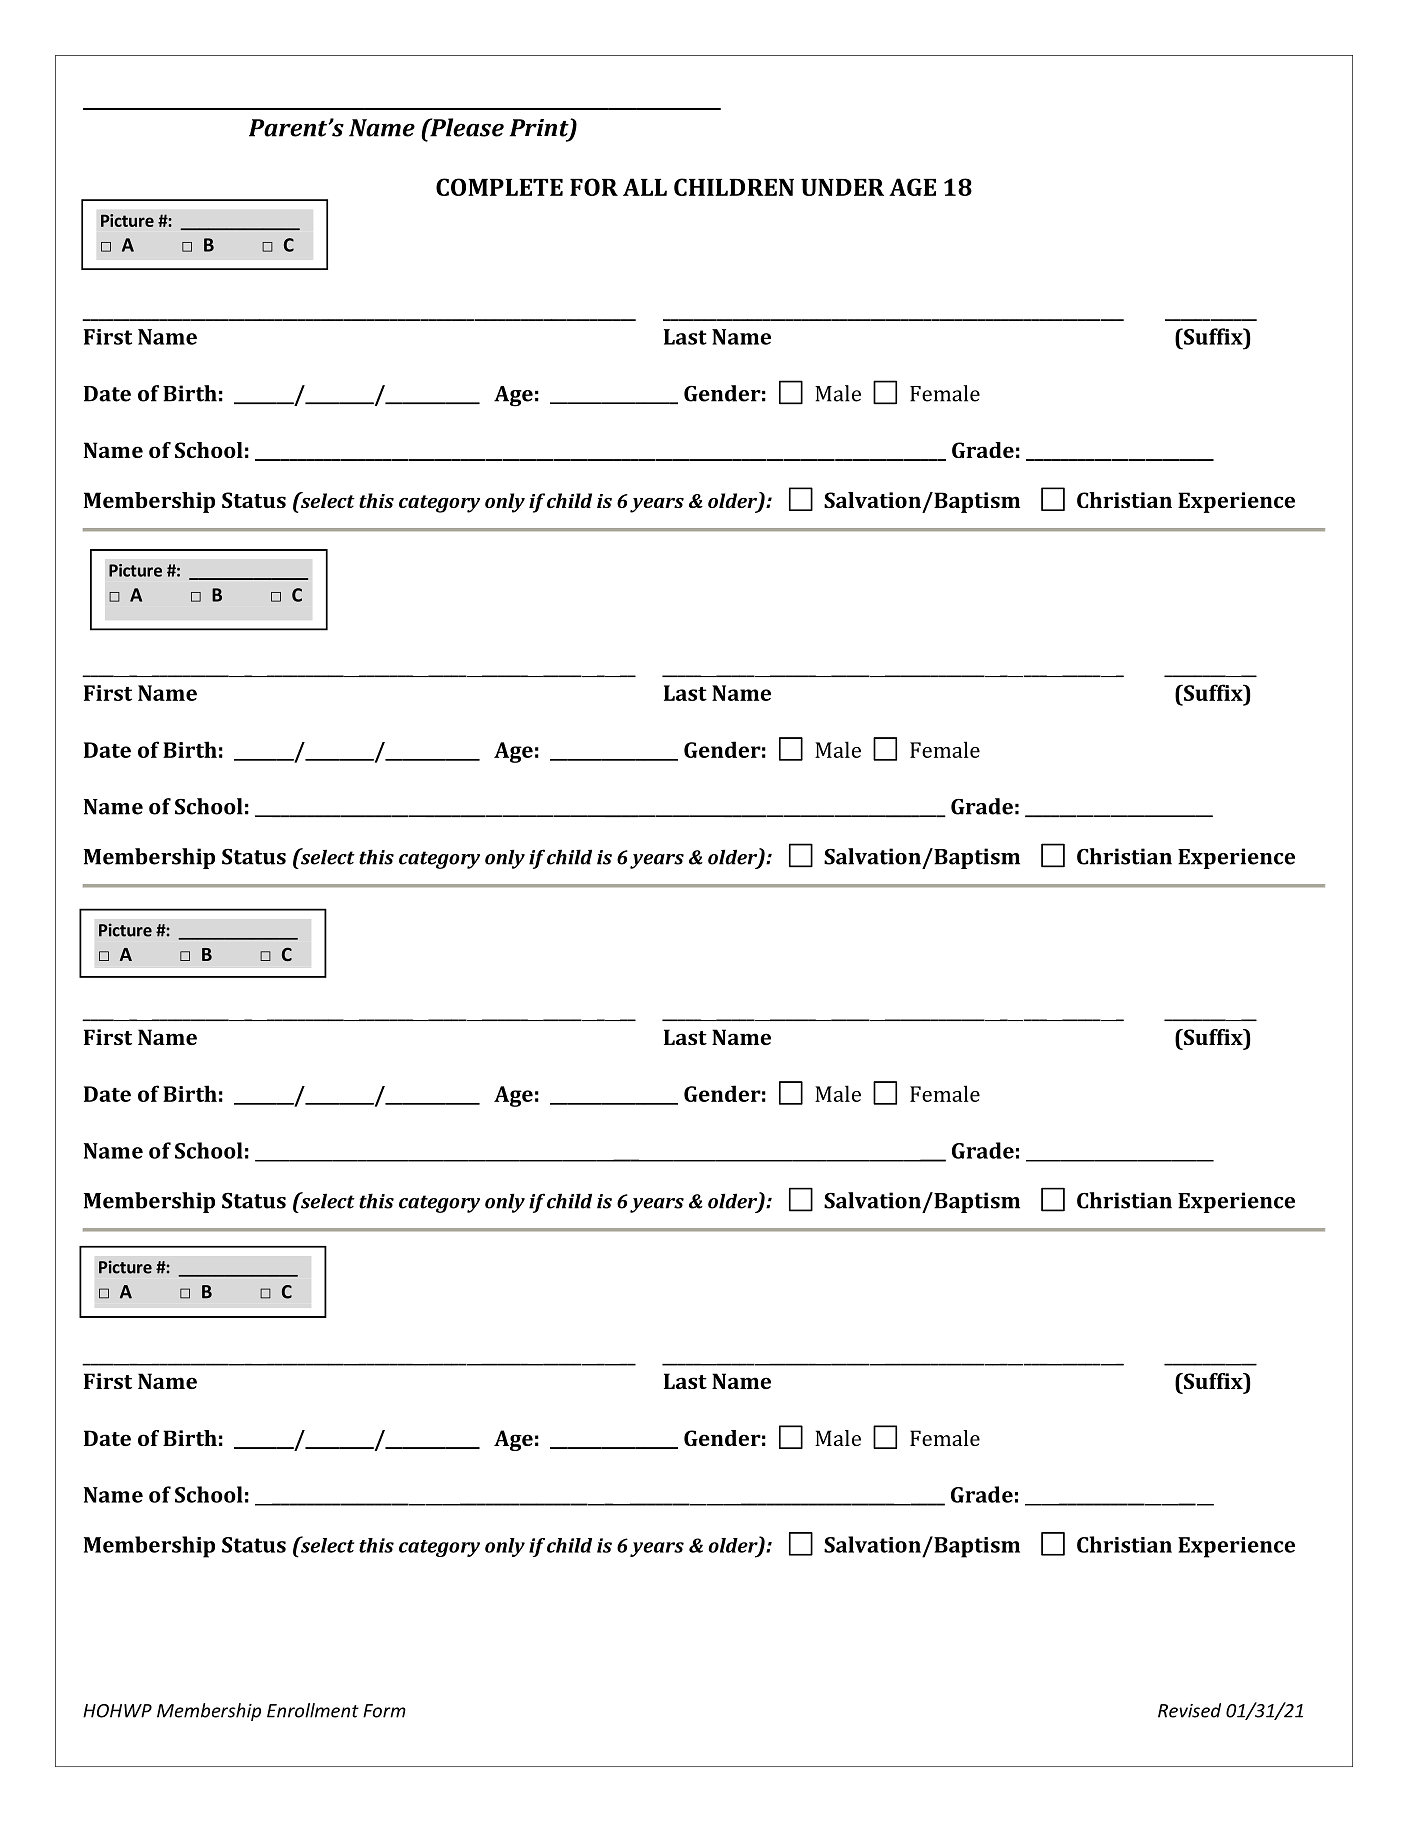 This screenshot has height=1822, width=1408. I want to click on UNDER, so click(842, 187).
